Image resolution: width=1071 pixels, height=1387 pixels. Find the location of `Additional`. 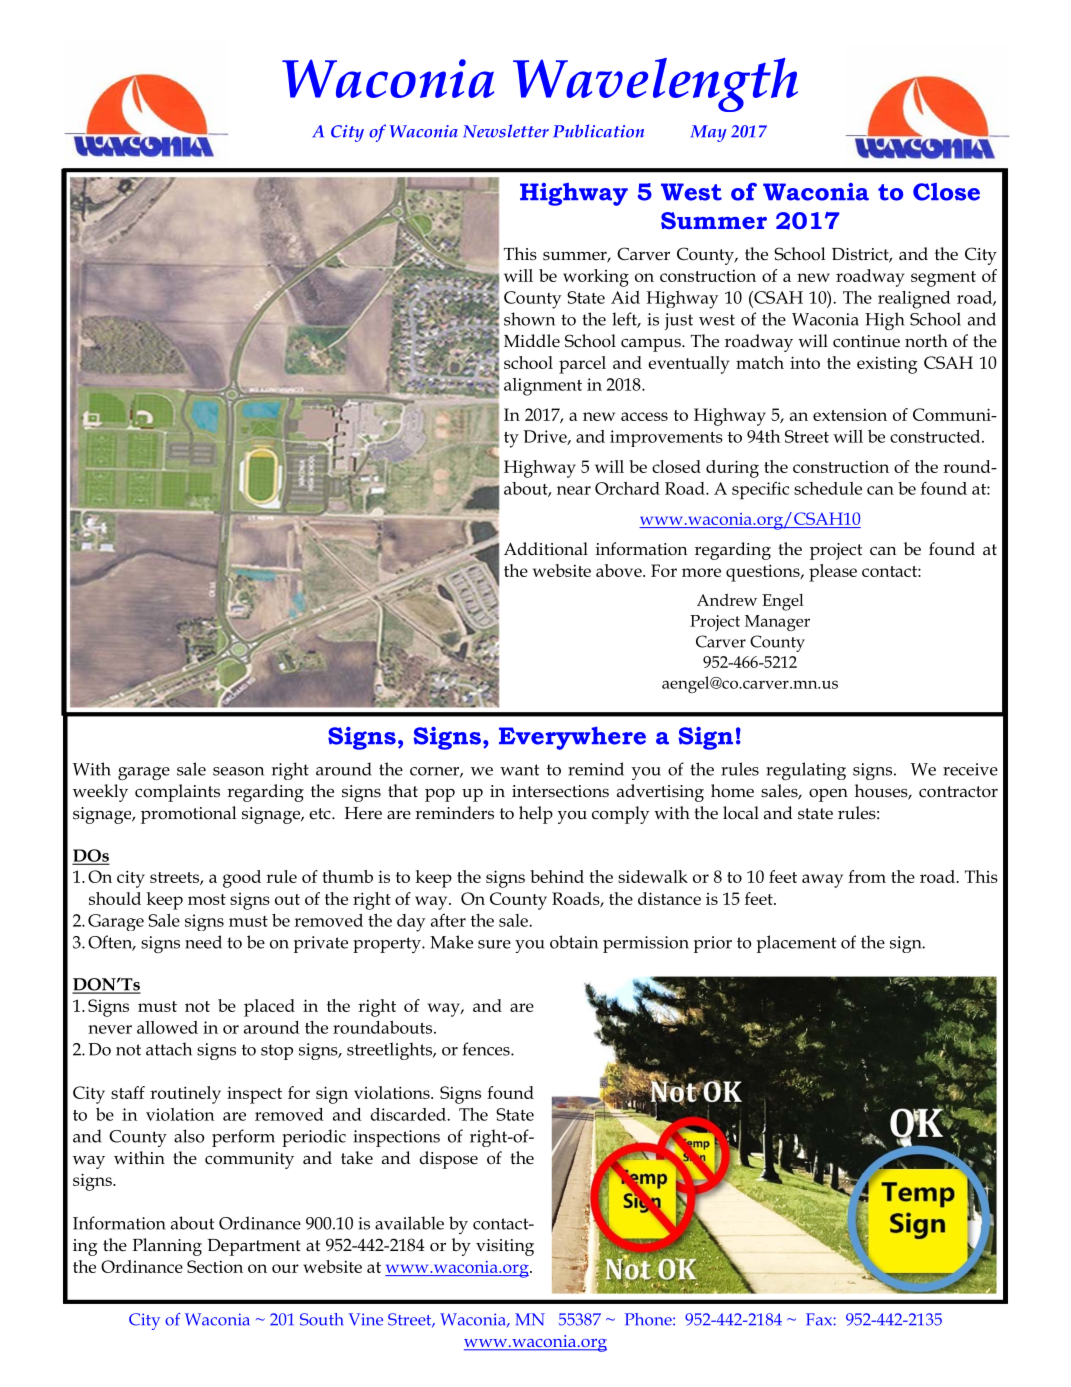

Additional is located at coordinates (546, 549).
